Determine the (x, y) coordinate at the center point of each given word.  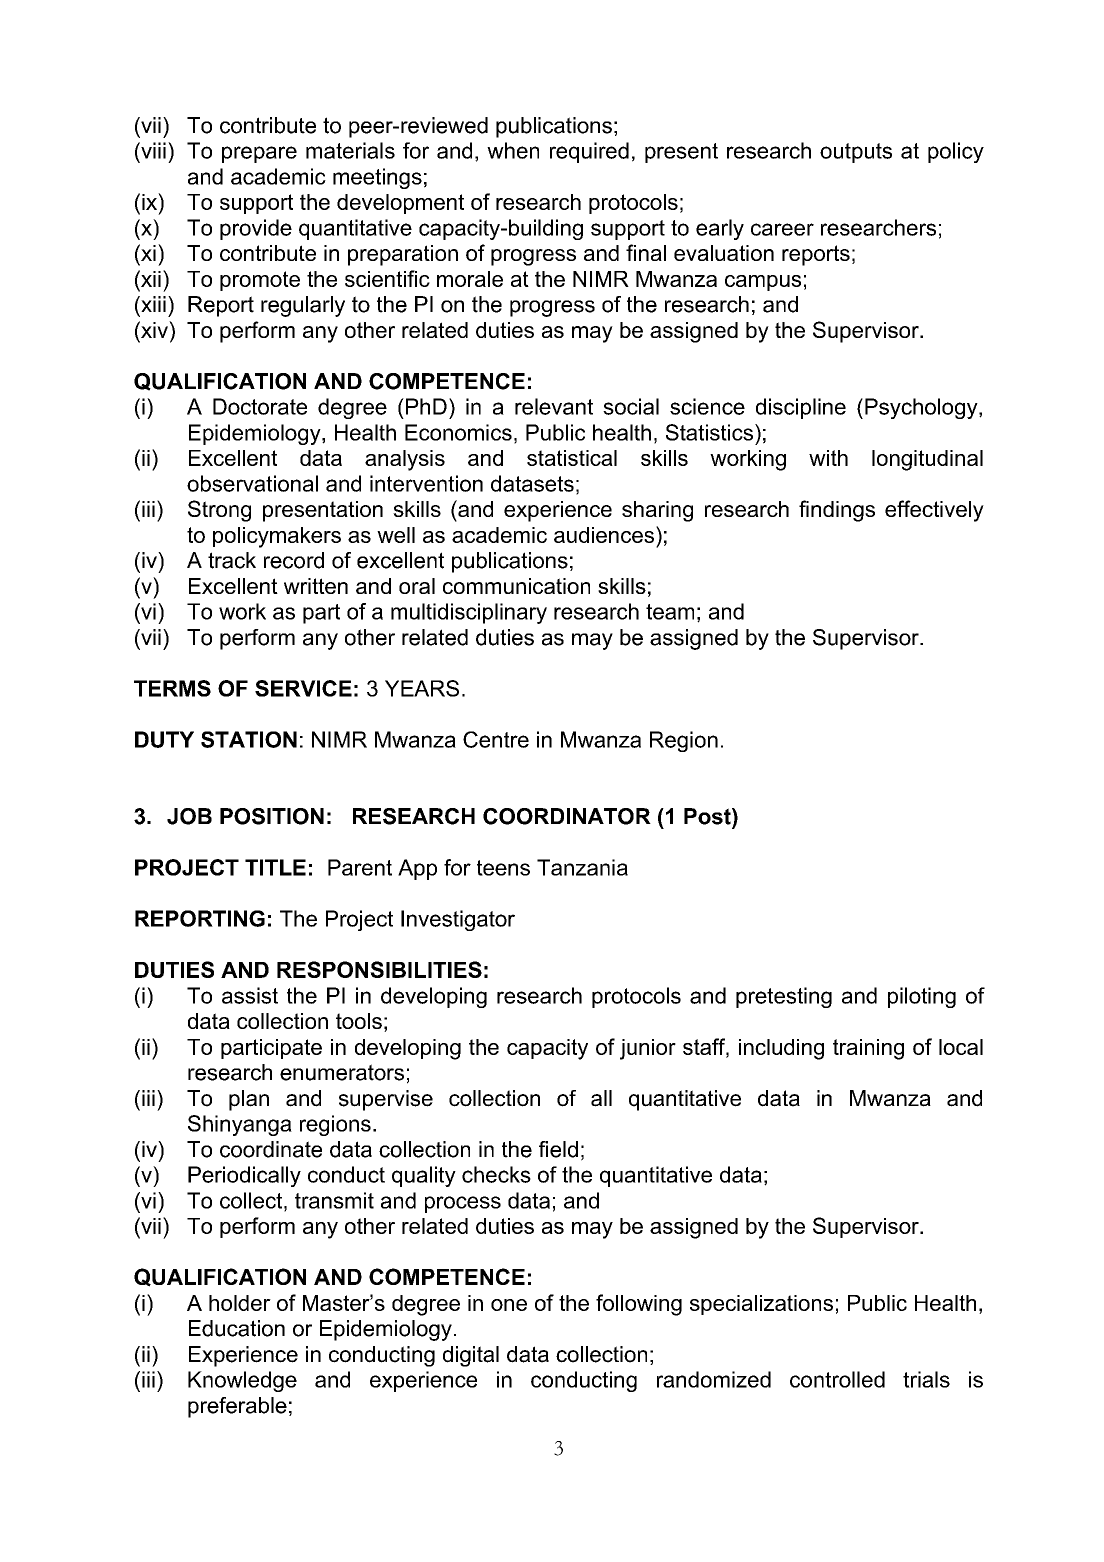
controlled (837, 1379)
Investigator (458, 920)
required (589, 152)
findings (837, 511)
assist (250, 995)
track (232, 560)
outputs (856, 153)
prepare (259, 154)
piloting (922, 997)
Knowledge (242, 1381)
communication (516, 586)
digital (471, 1356)
